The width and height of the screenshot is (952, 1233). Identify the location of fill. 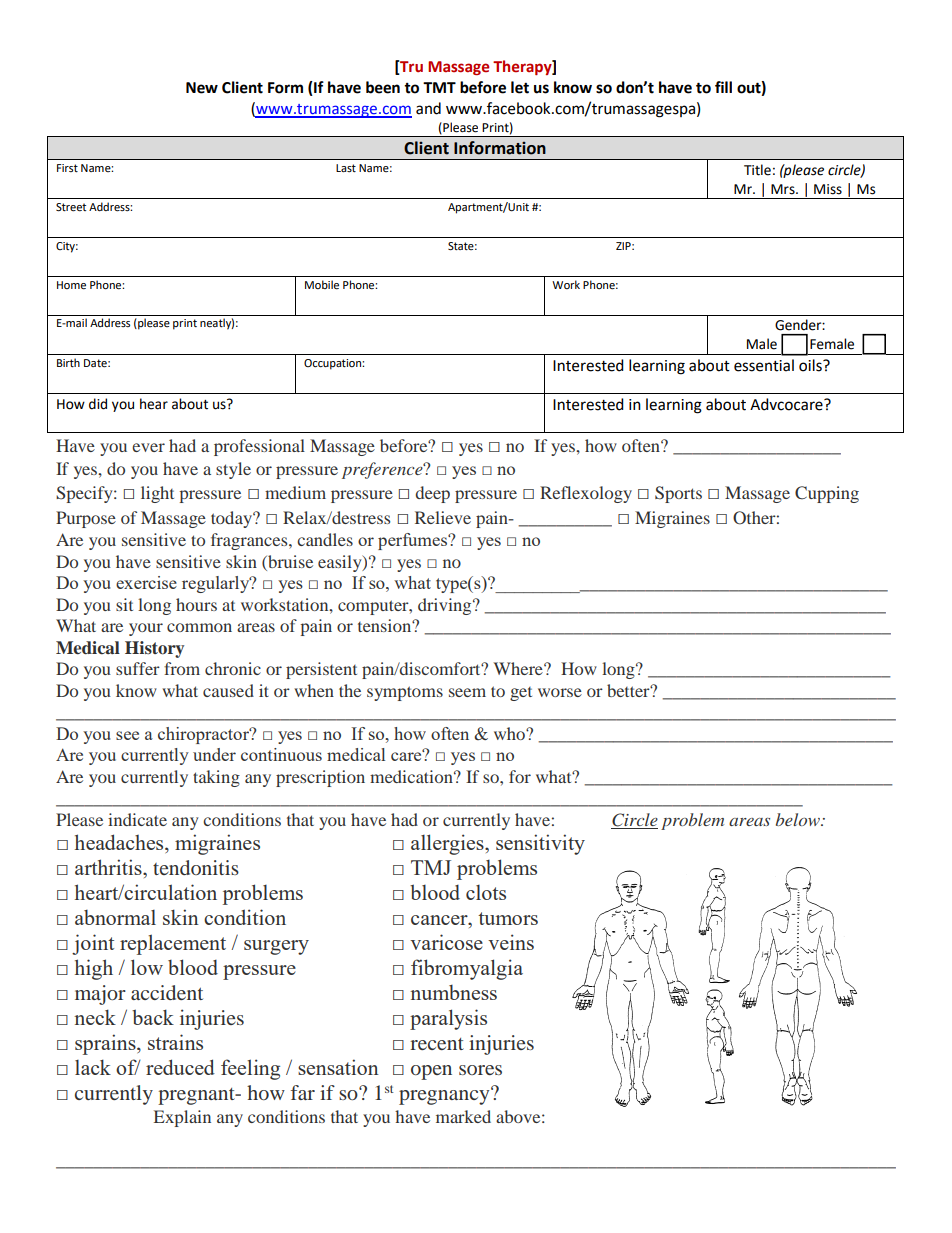
(723, 87).
